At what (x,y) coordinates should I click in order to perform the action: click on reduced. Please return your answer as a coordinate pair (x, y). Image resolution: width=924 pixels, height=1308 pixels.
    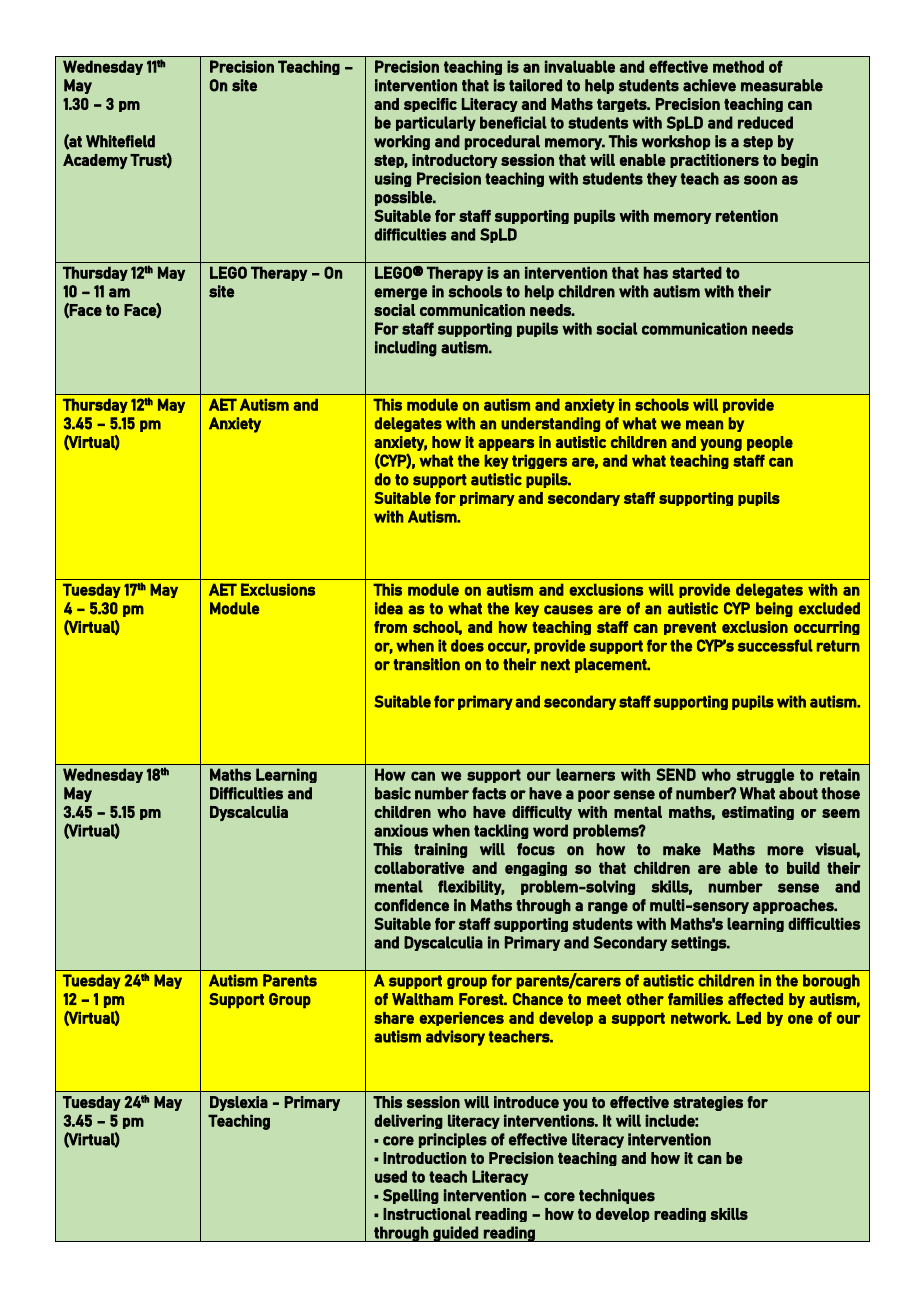
    Looking at the image, I should click on (765, 122).
